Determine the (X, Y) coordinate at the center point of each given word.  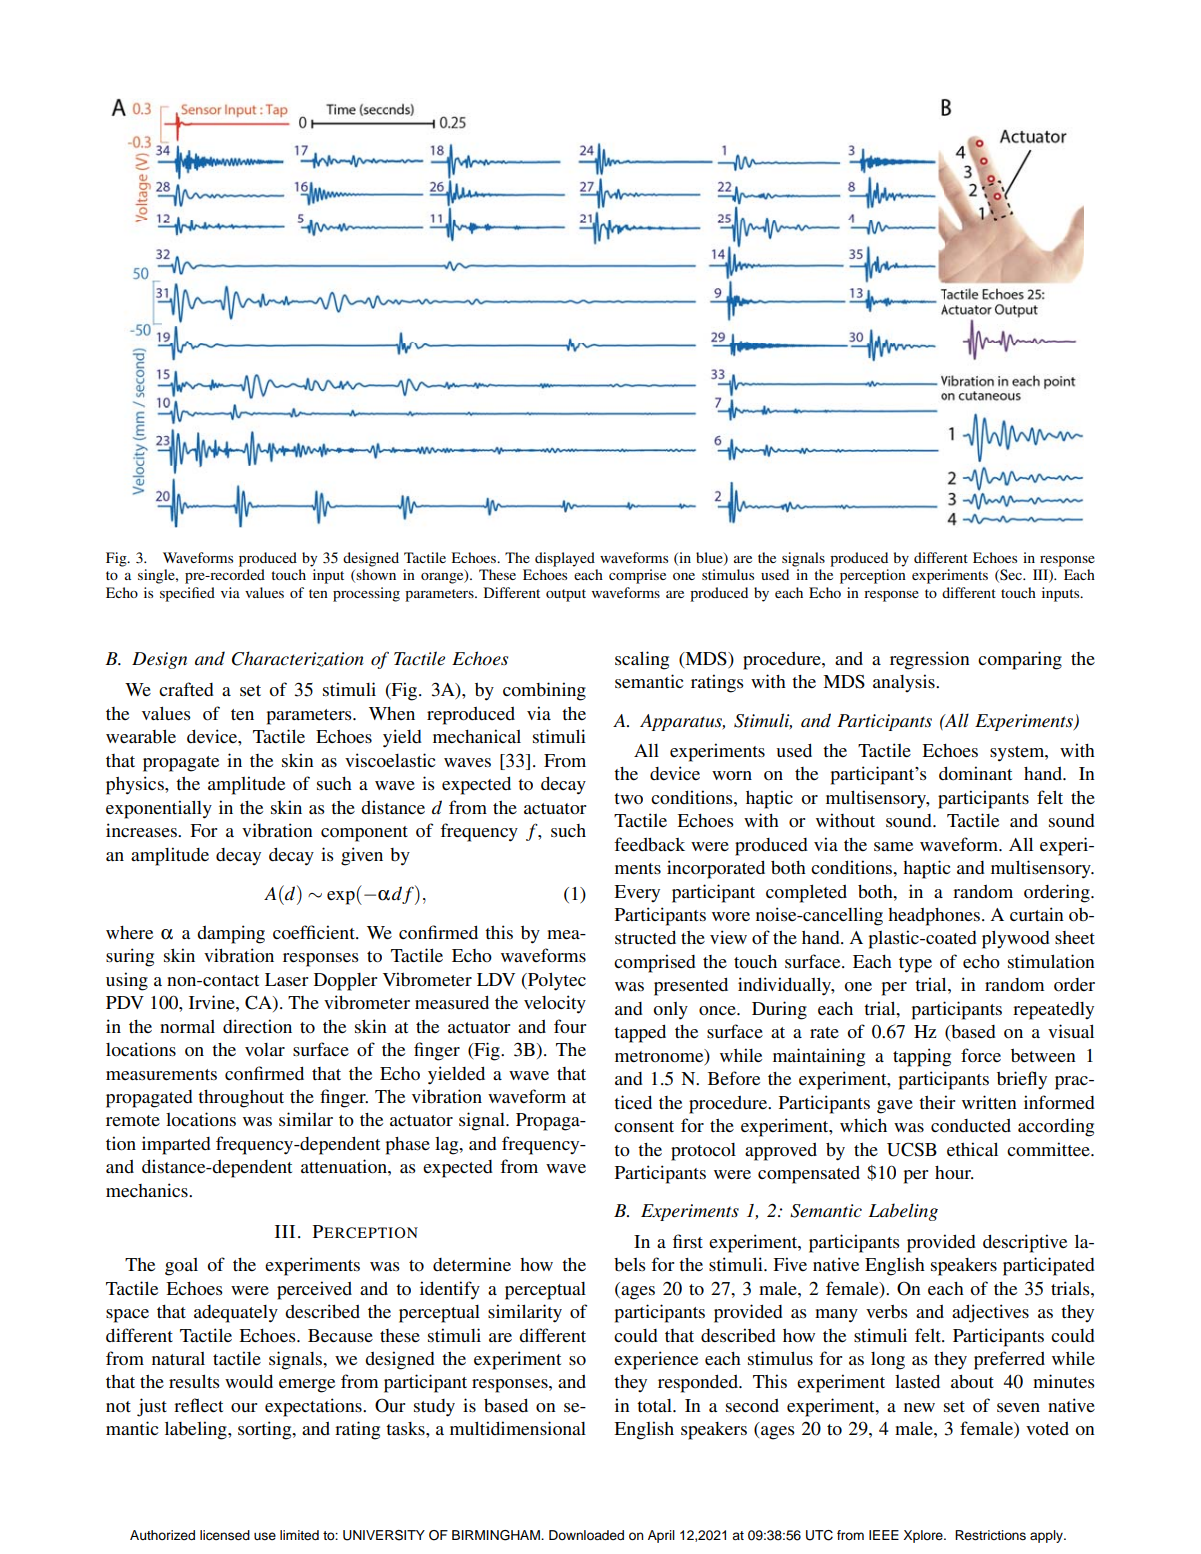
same (893, 846)
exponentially (159, 809)
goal (181, 1267)
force (981, 1055)
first (688, 1241)
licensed (225, 1535)
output (566, 595)
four (570, 1026)
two (628, 799)
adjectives (990, 1313)
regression (930, 660)
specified (187, 594)
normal (187, 1027)
